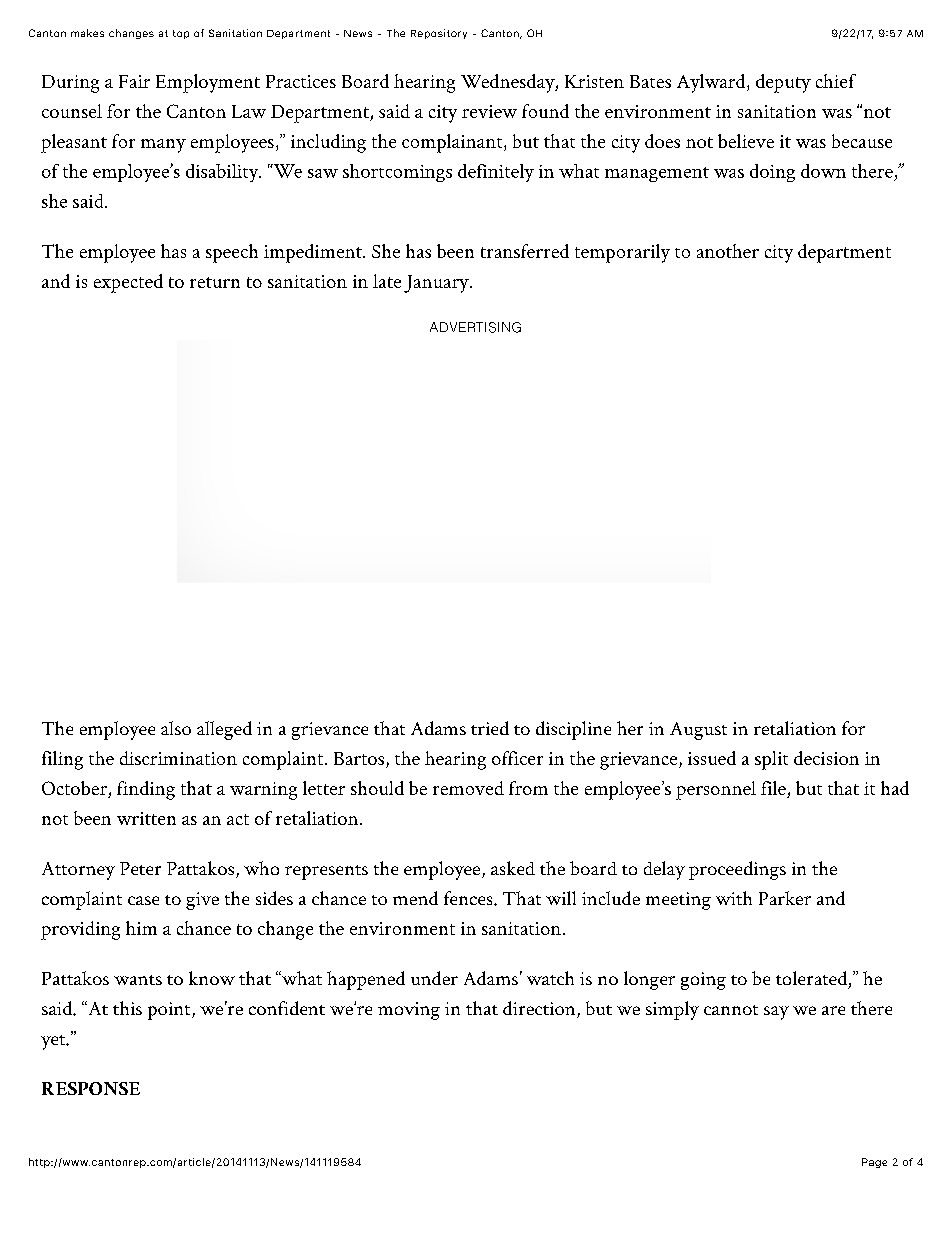 The height and width of the image is (1233, 952). Describe the element at coordinates (91, 1088) in the image. I see `RESPONSE` at that location.
